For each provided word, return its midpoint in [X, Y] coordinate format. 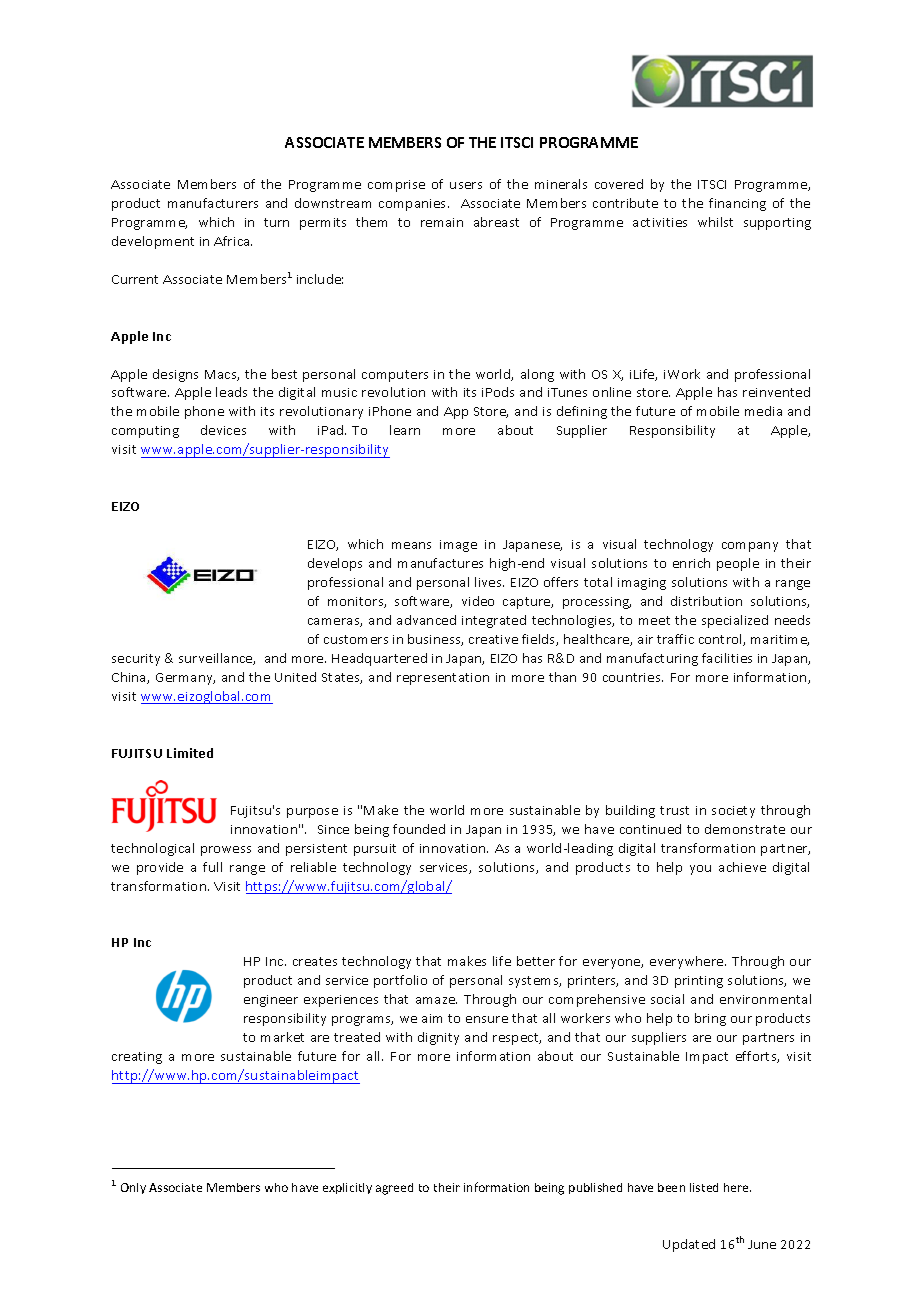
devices [223, 430]
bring [710, 1019]
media [763, 411]
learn [405, 430]
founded [419, 829]
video [478, 601]
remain [442, 222]
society [733, 812]
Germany [185, 679]
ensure [487, 1019]
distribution [706, 601]
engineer [271, 1001]
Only [133, 1188]
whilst [715, 222]
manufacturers [213, 203]
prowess [226, 851]
